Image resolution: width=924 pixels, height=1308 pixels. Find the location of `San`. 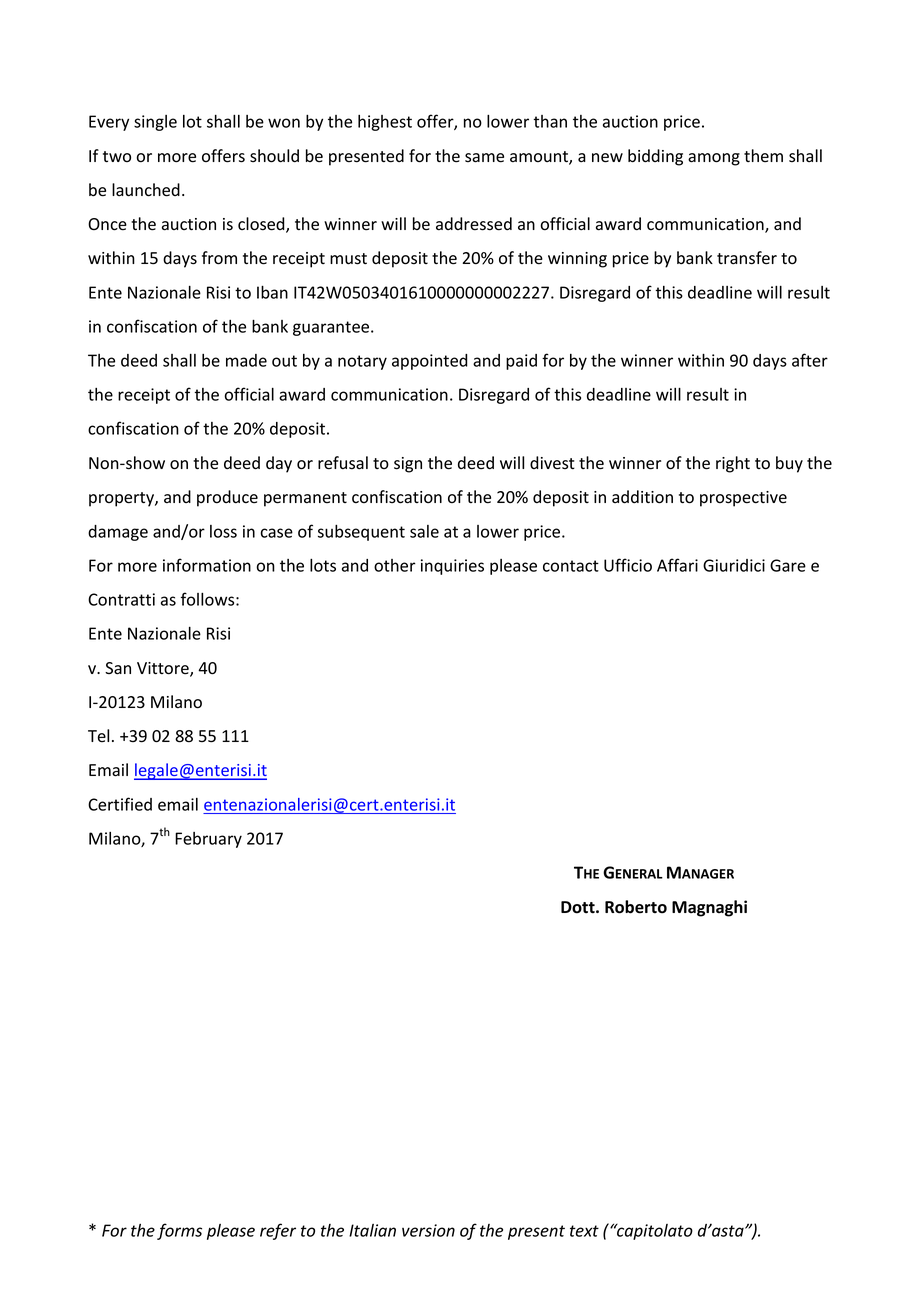

San is located at coordinates (118, 668).
